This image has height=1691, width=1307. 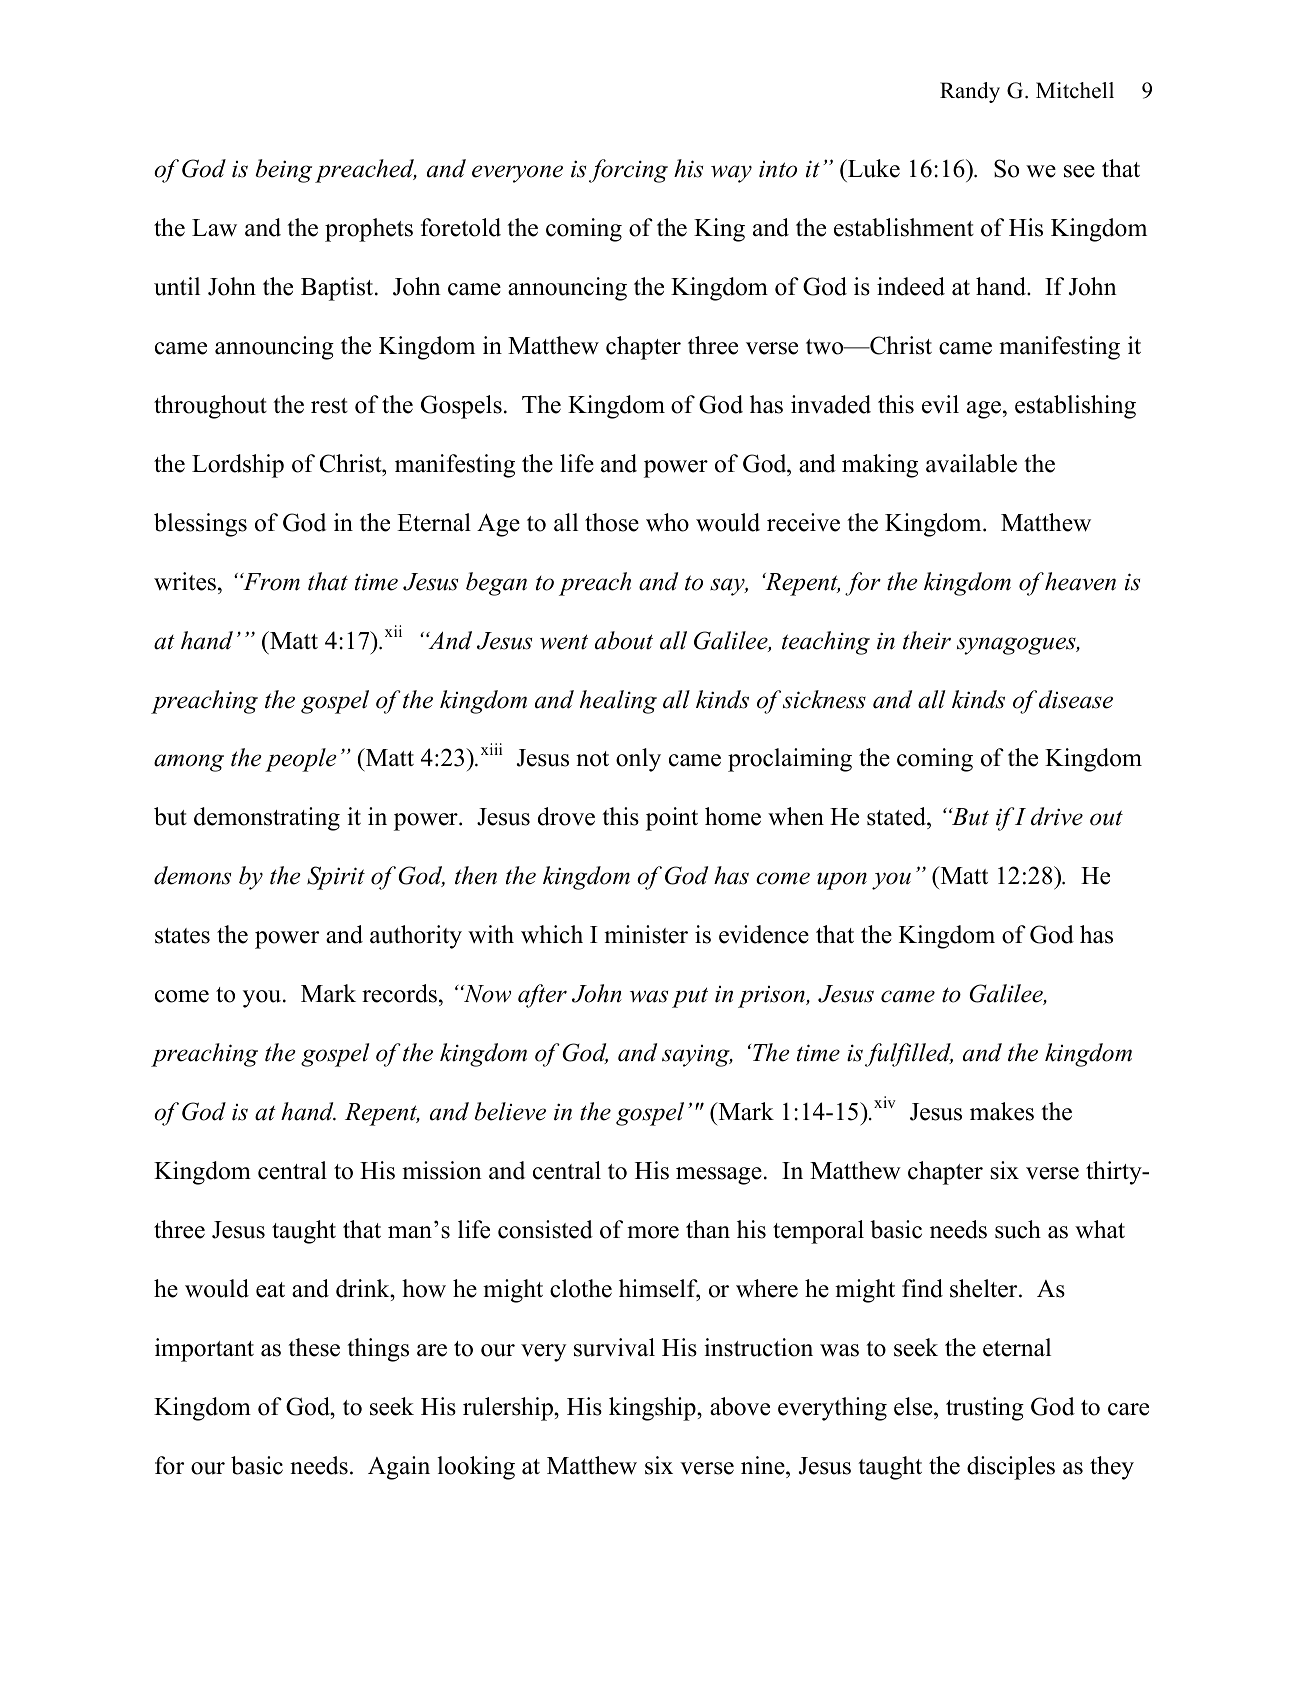 What do you see at coordinates (638, 760) in the image?
I see `only` at bounding box center [638, 760].
